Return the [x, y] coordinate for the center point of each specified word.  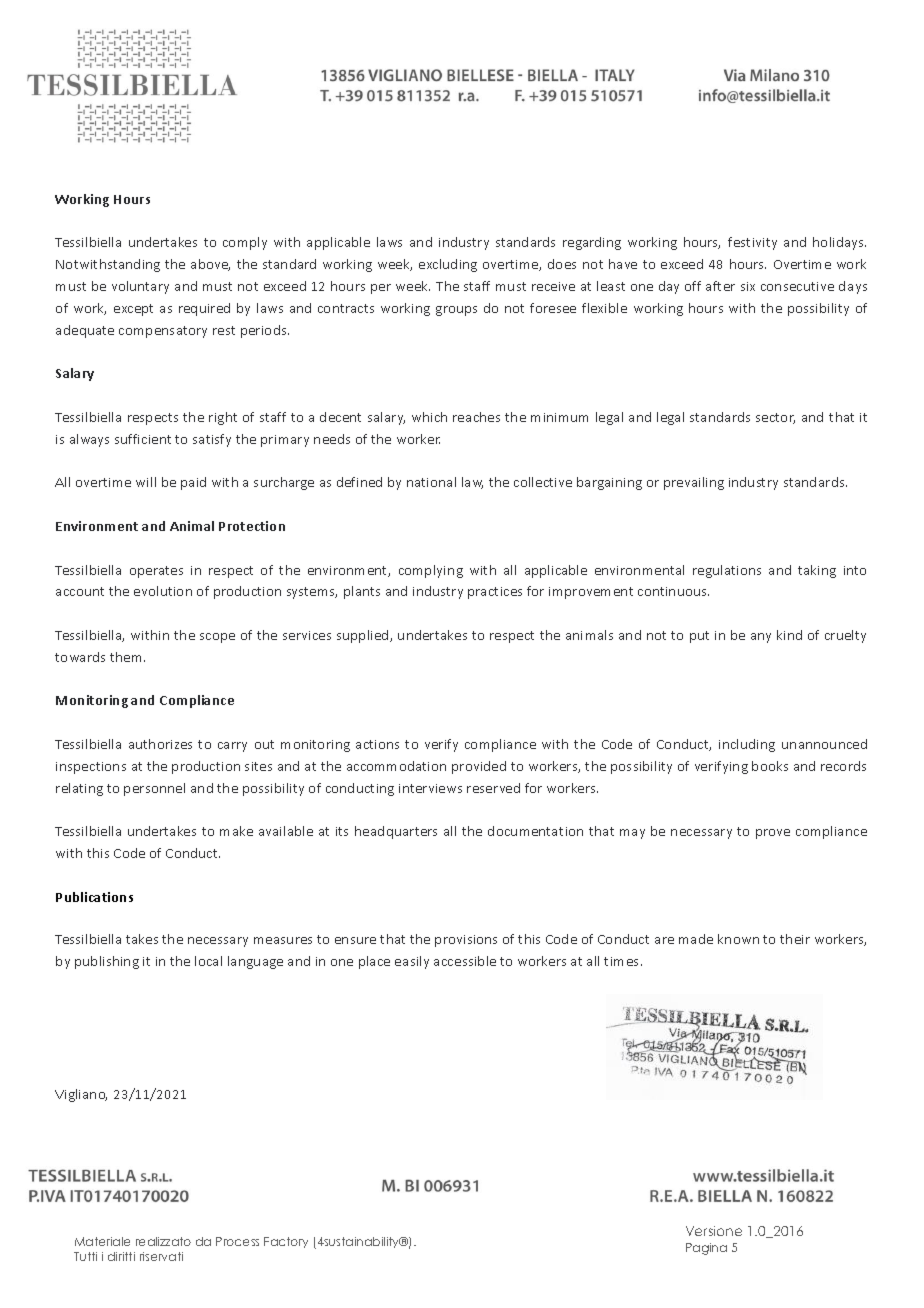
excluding [448, 265]
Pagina [706, 1249]
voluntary [140, 287]
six [748, 286]
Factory [286, 1242]
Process [237, 1241]
